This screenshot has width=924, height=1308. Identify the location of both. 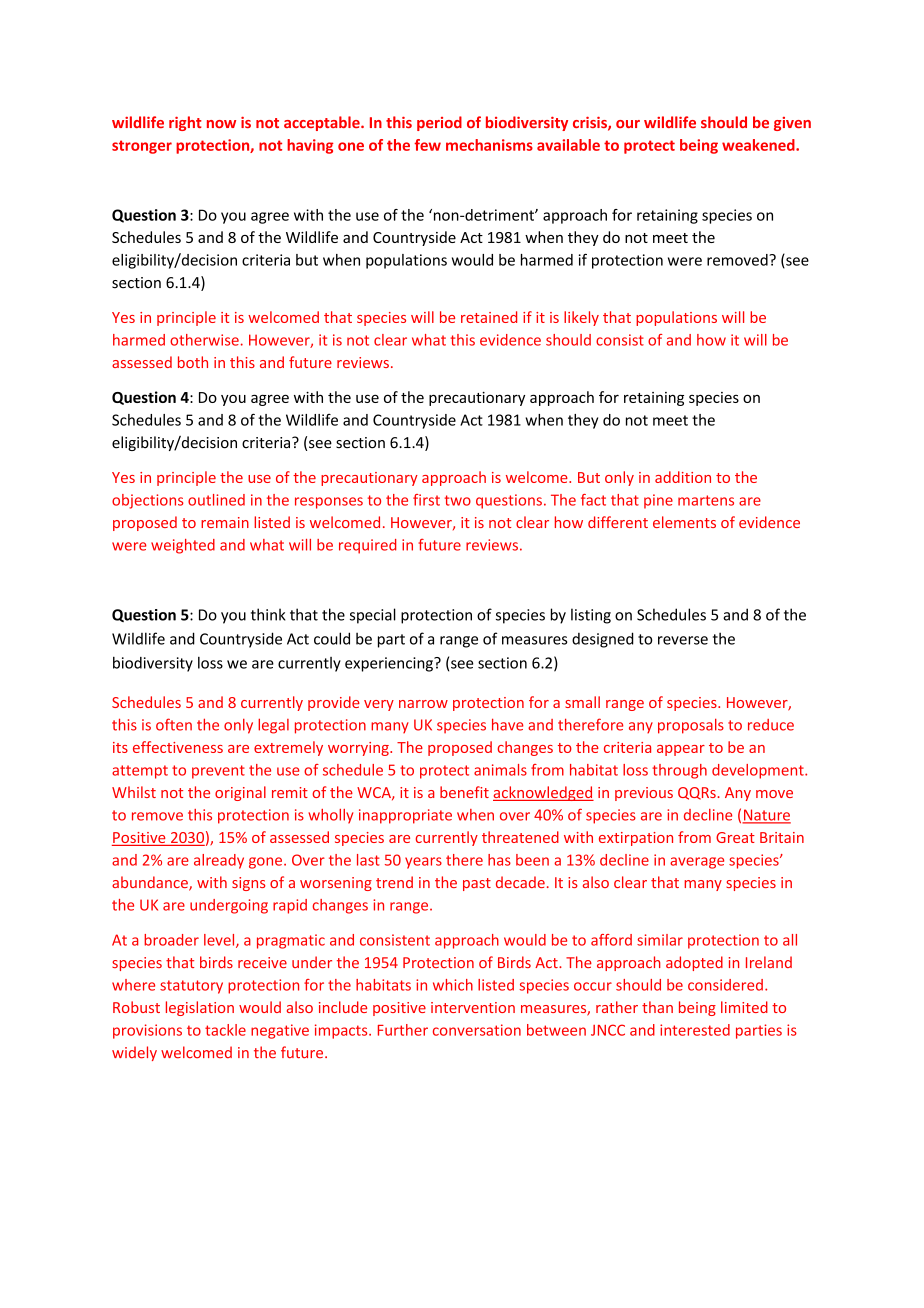
(193, 362).
